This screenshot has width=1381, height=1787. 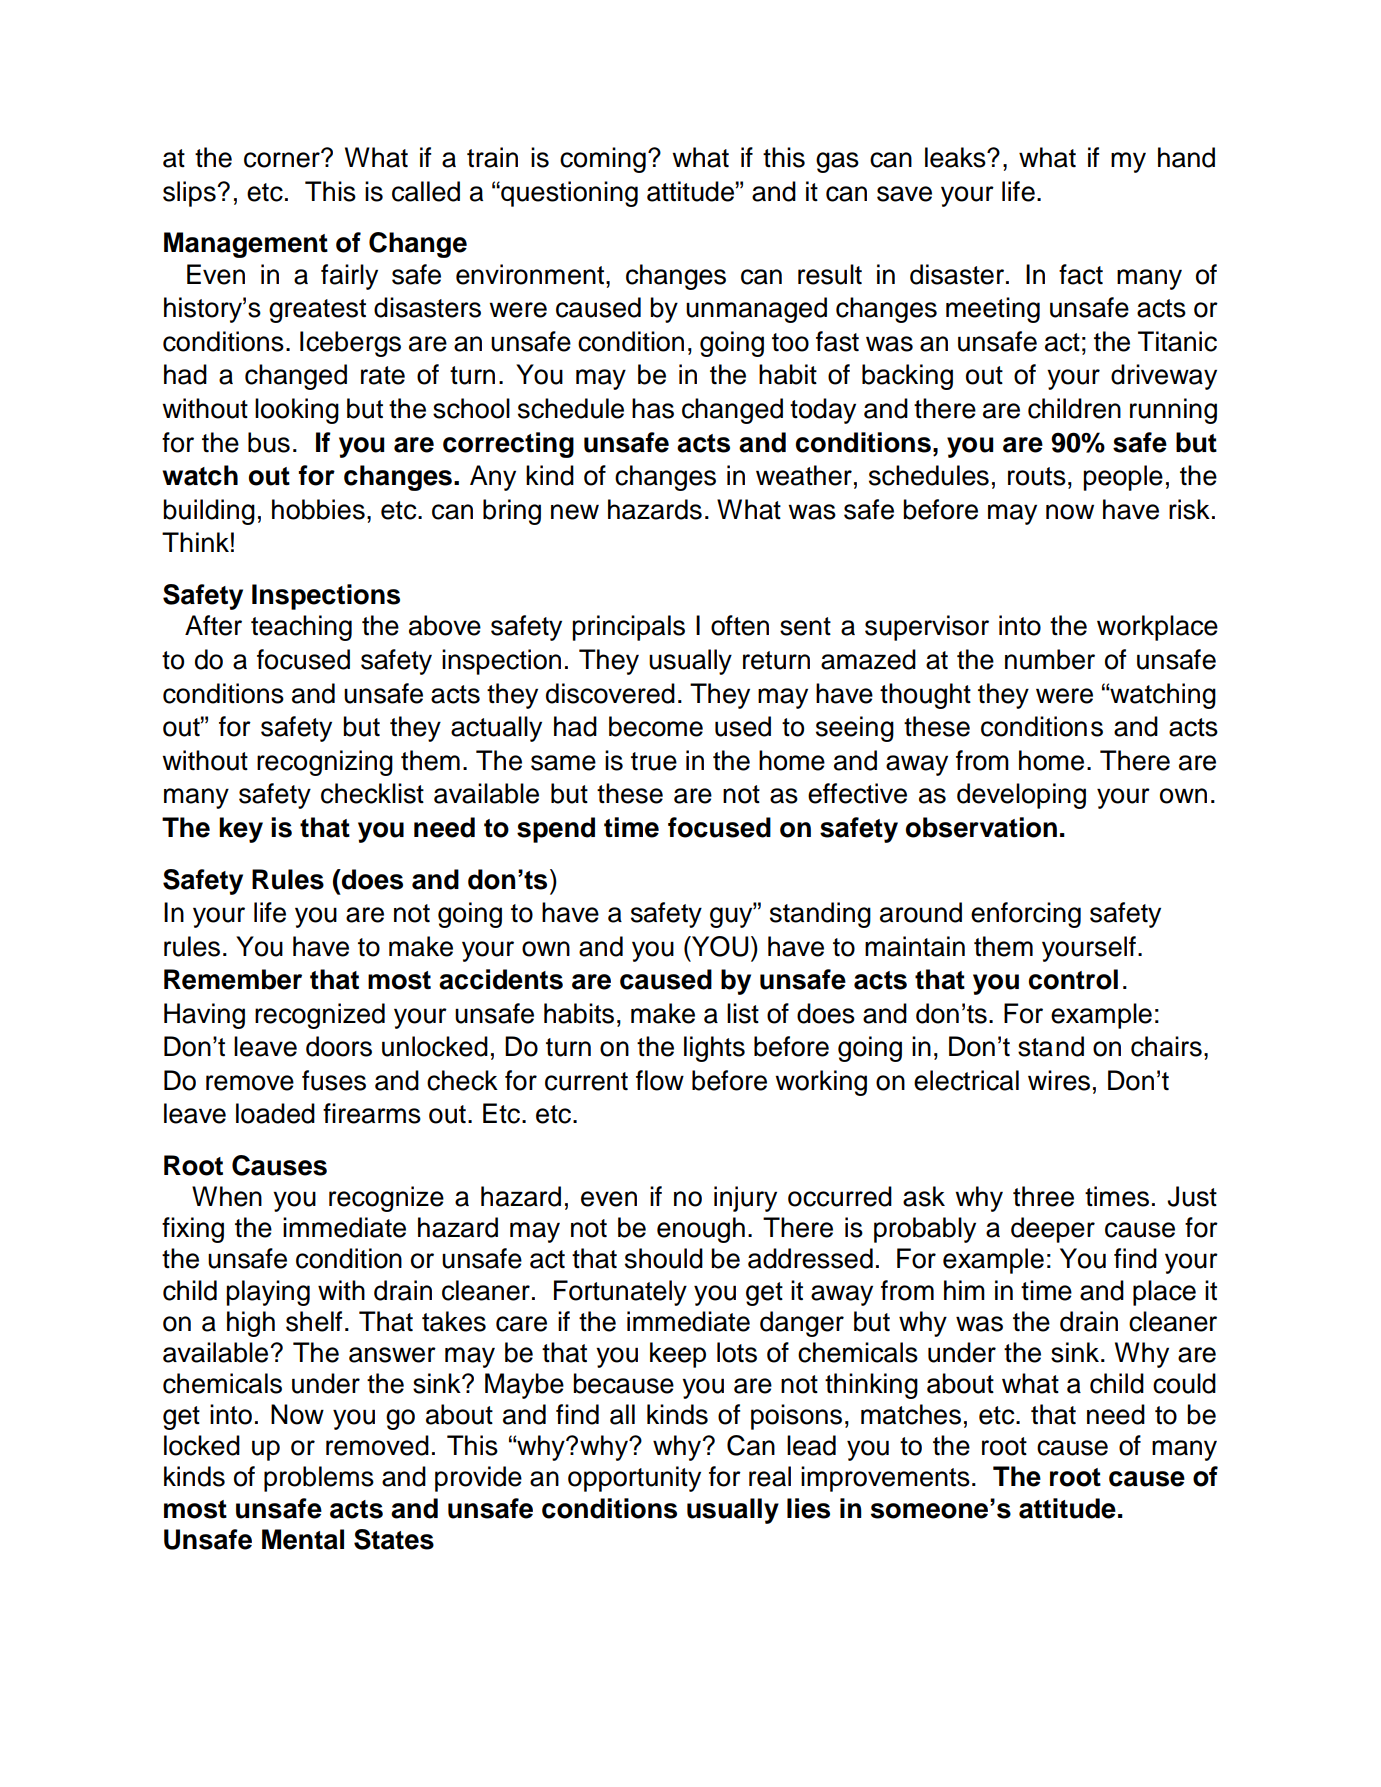 I want to click on corner, so click(x=283, y=159).
